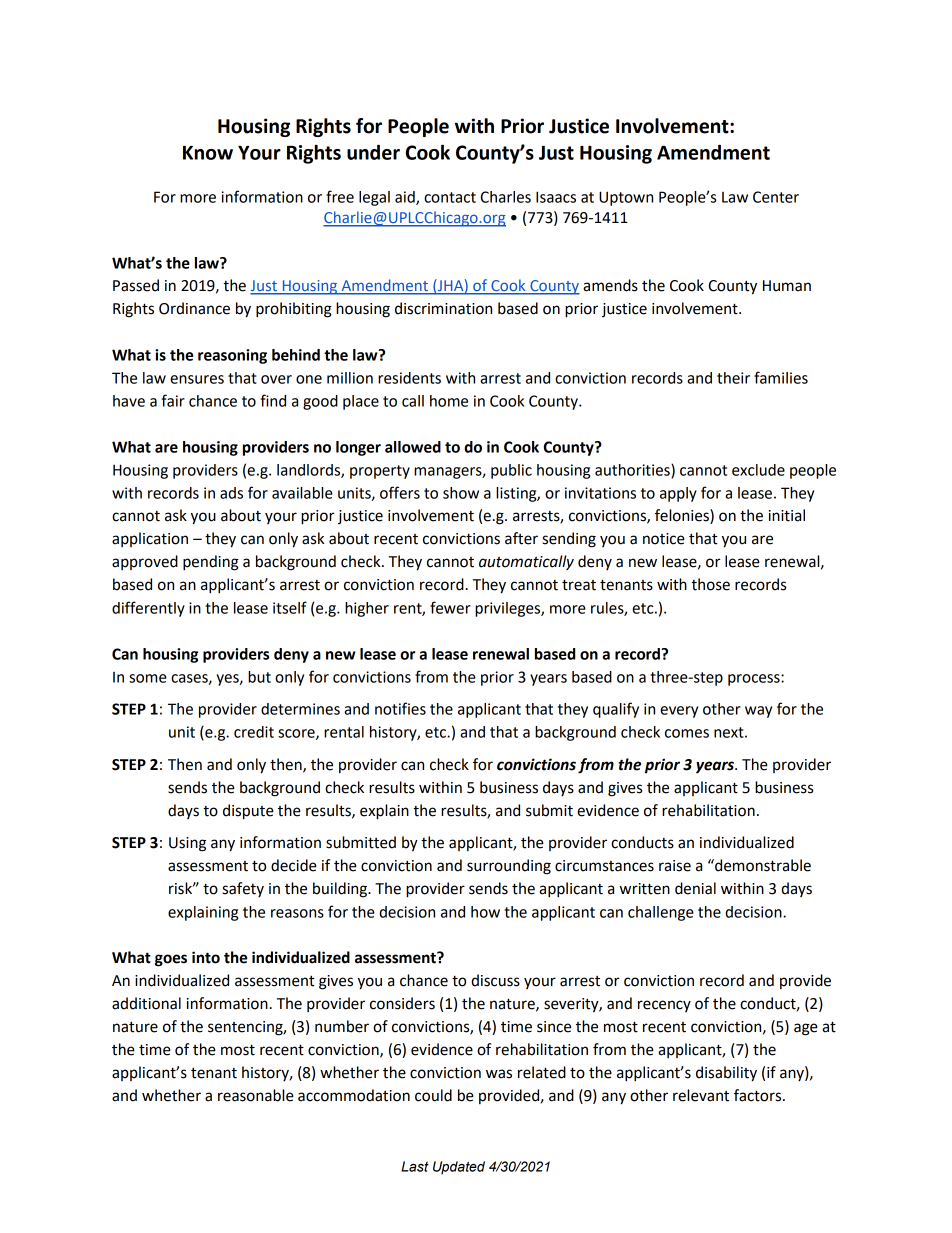  I want to click on surrounding, so click(509, 867).
